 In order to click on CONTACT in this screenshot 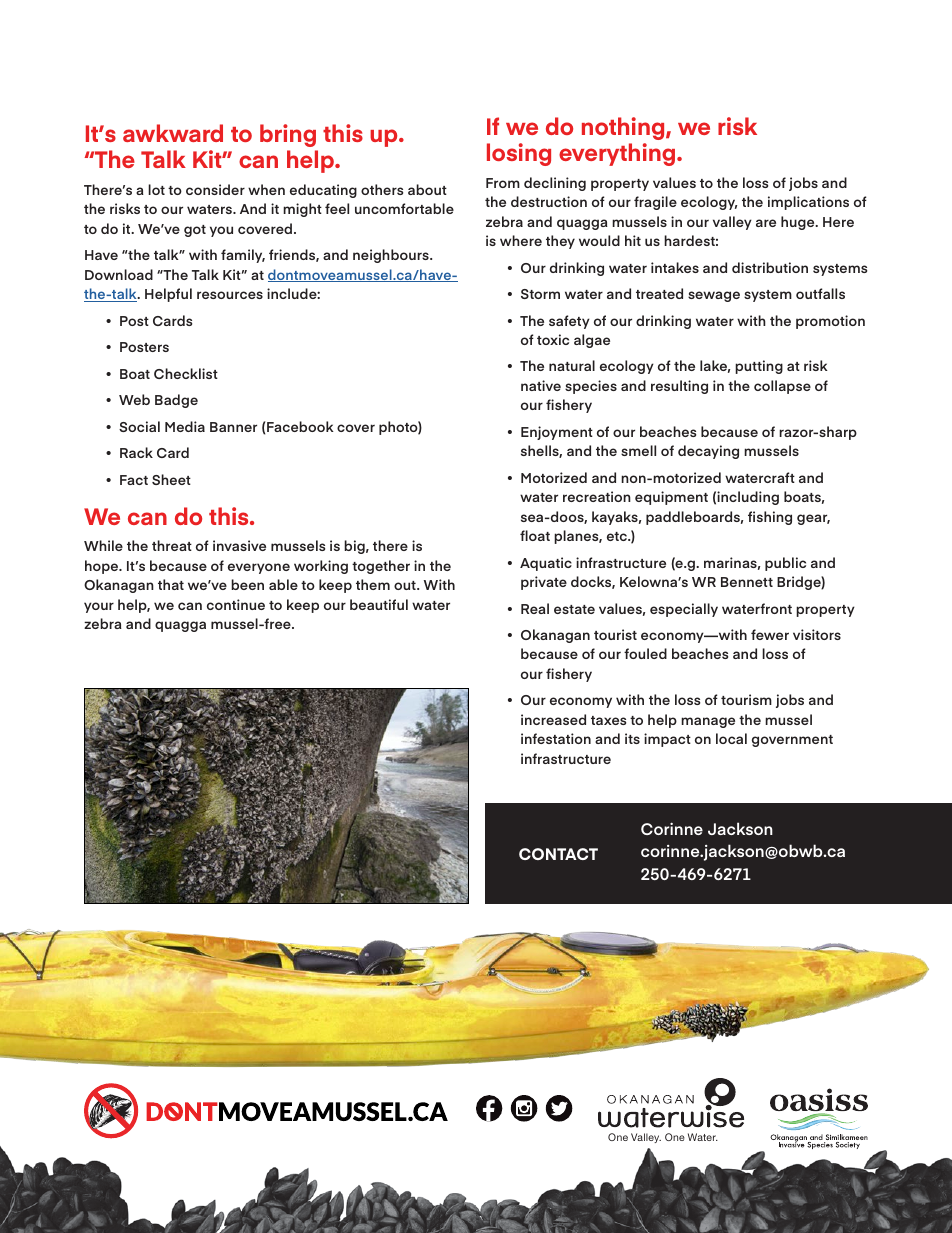, I will do `click(558, 854)`.
